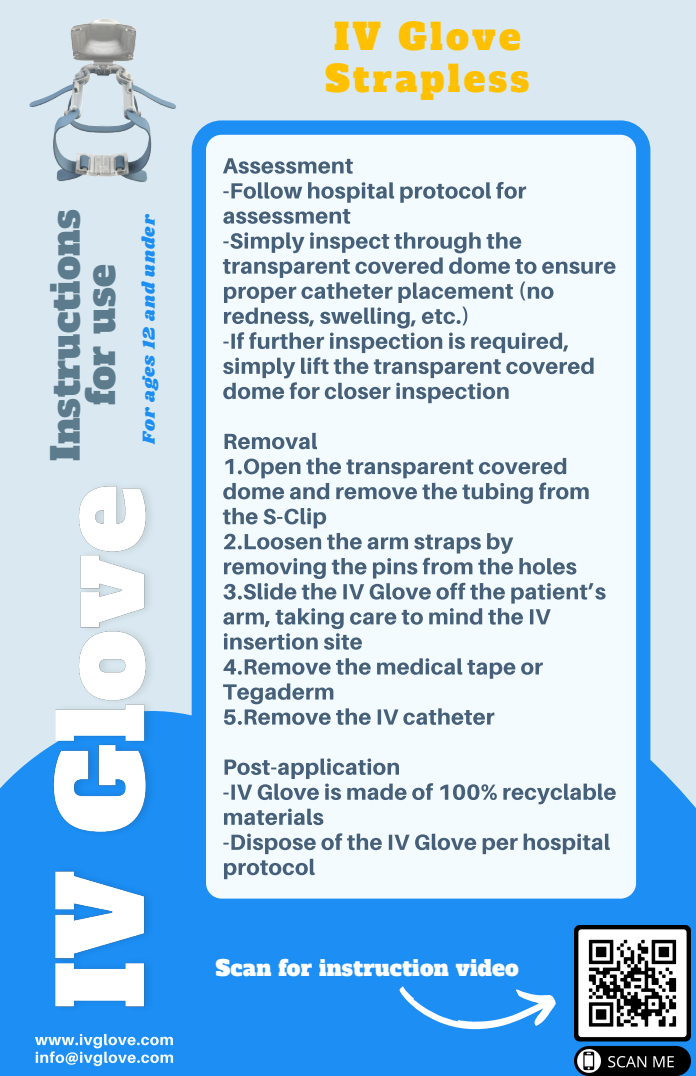  What do you see at coordinates (270, 441) in the screenshot?
I see `Removal` at bounding box center [270, 441].
